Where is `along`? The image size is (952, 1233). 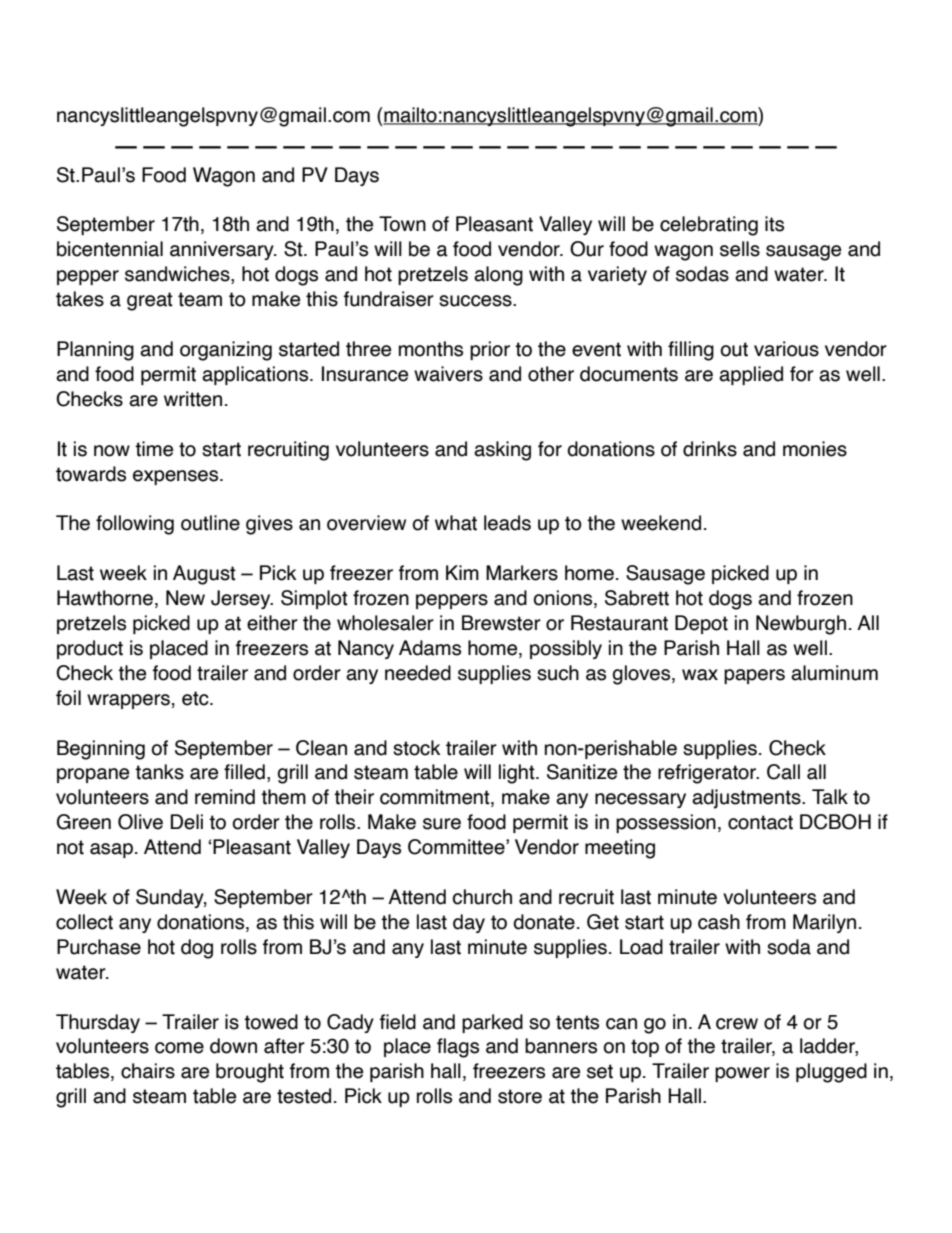 along is located at coordinates (498, 276).
